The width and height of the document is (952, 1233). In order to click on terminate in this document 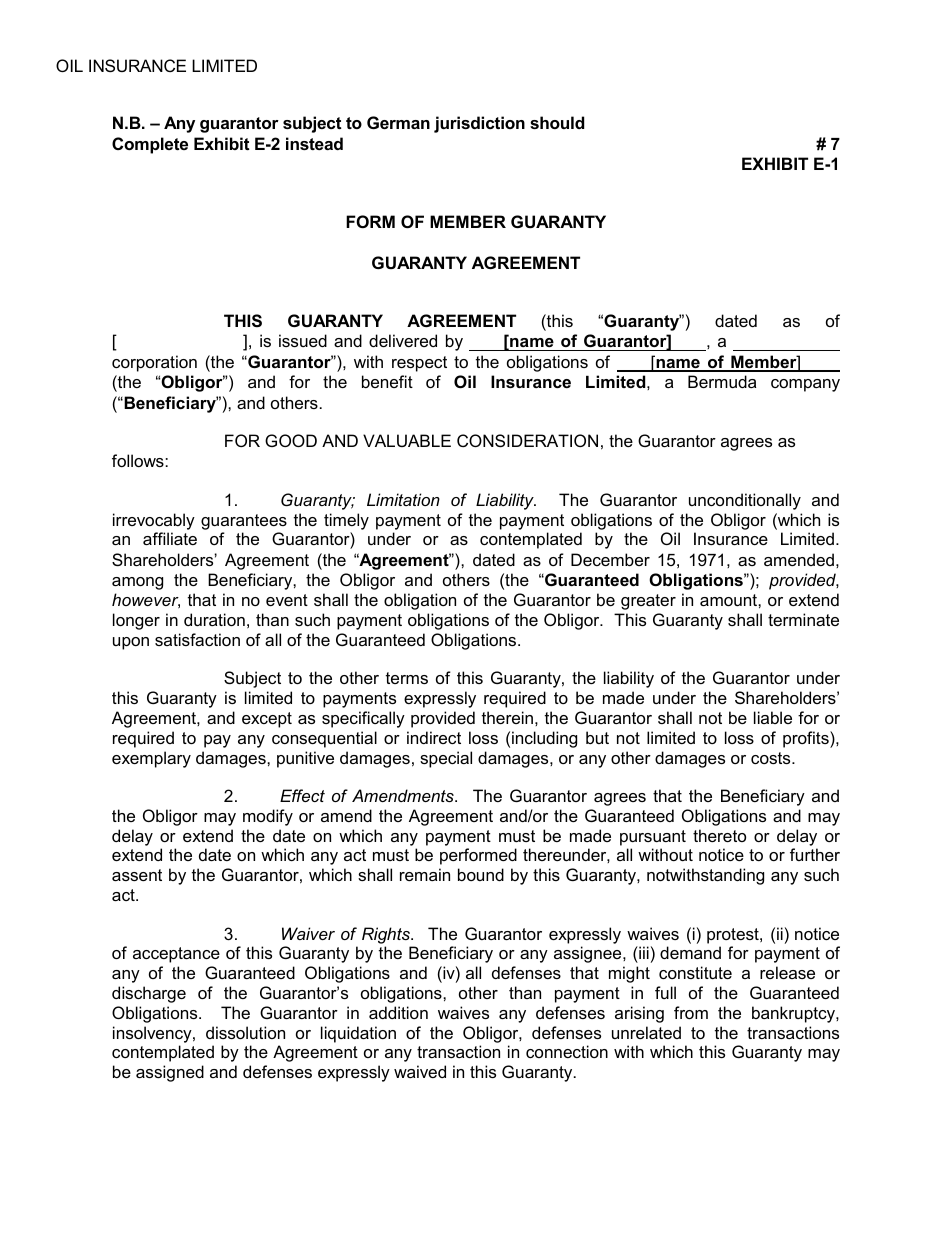, I will do `click(803, 619)`.
